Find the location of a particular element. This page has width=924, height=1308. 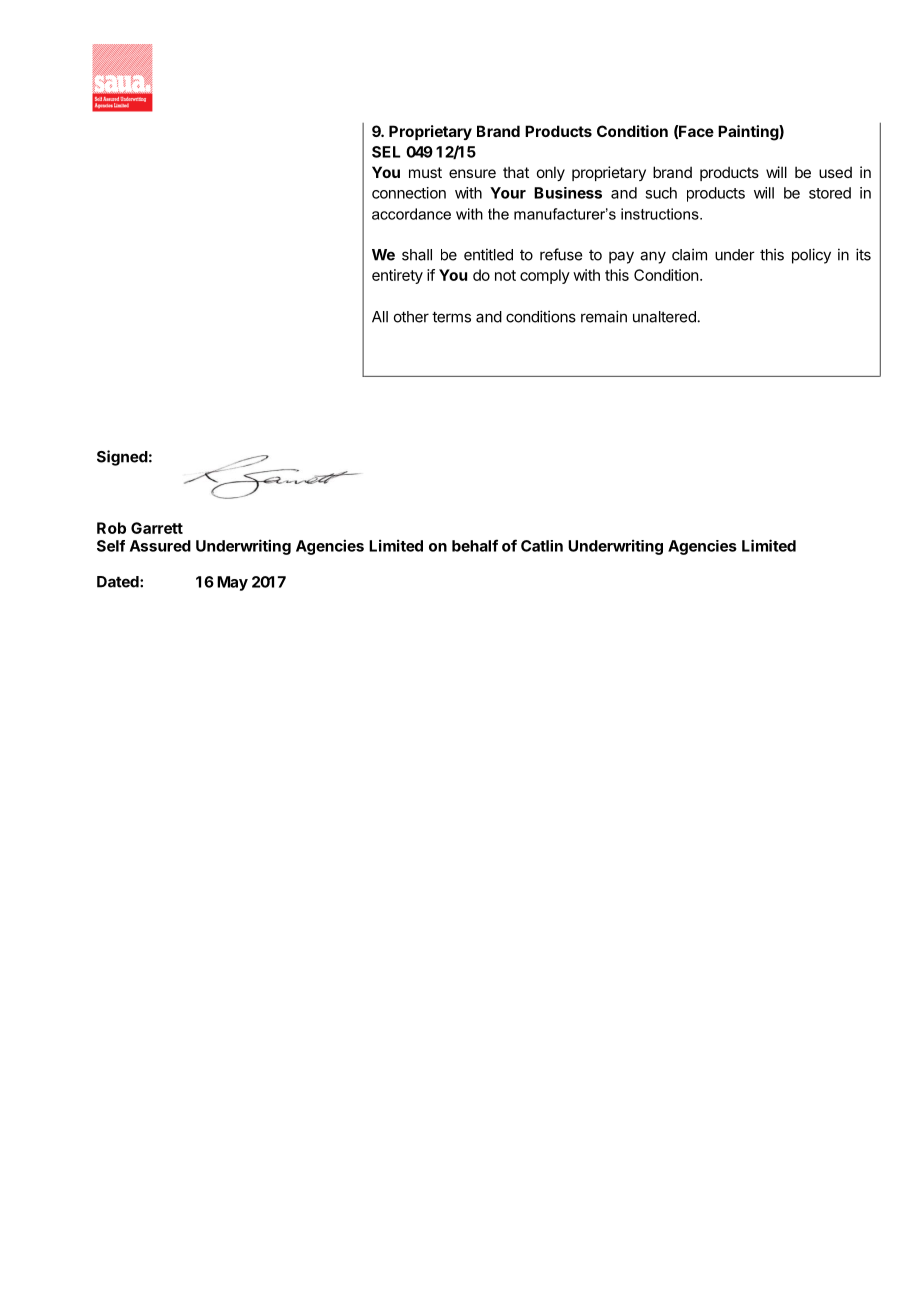

policy is located at coordinates (811, 256).
